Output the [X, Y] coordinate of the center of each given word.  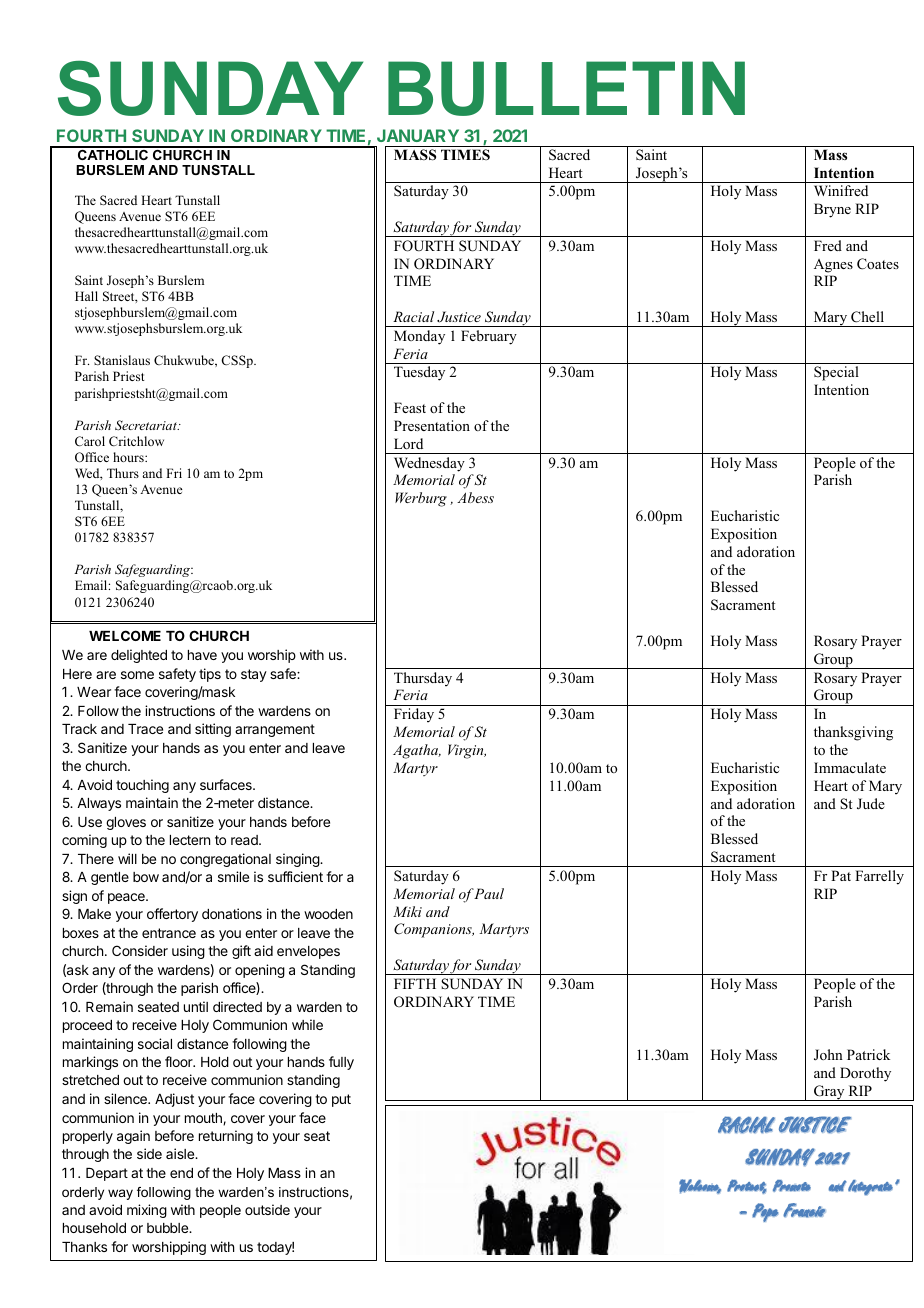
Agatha [417, 751]
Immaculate [850, 767]
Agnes [833, 266]
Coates [878, 264]
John [828, 1055]
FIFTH [415, 983]
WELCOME [125, 635]
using [188, 952]
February [489, 337]
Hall [86, 296]
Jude [871, 804]
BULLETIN [566, 88]
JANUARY [418, 135]
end [181, 1173]
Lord [408, 443]
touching [142, 786]
